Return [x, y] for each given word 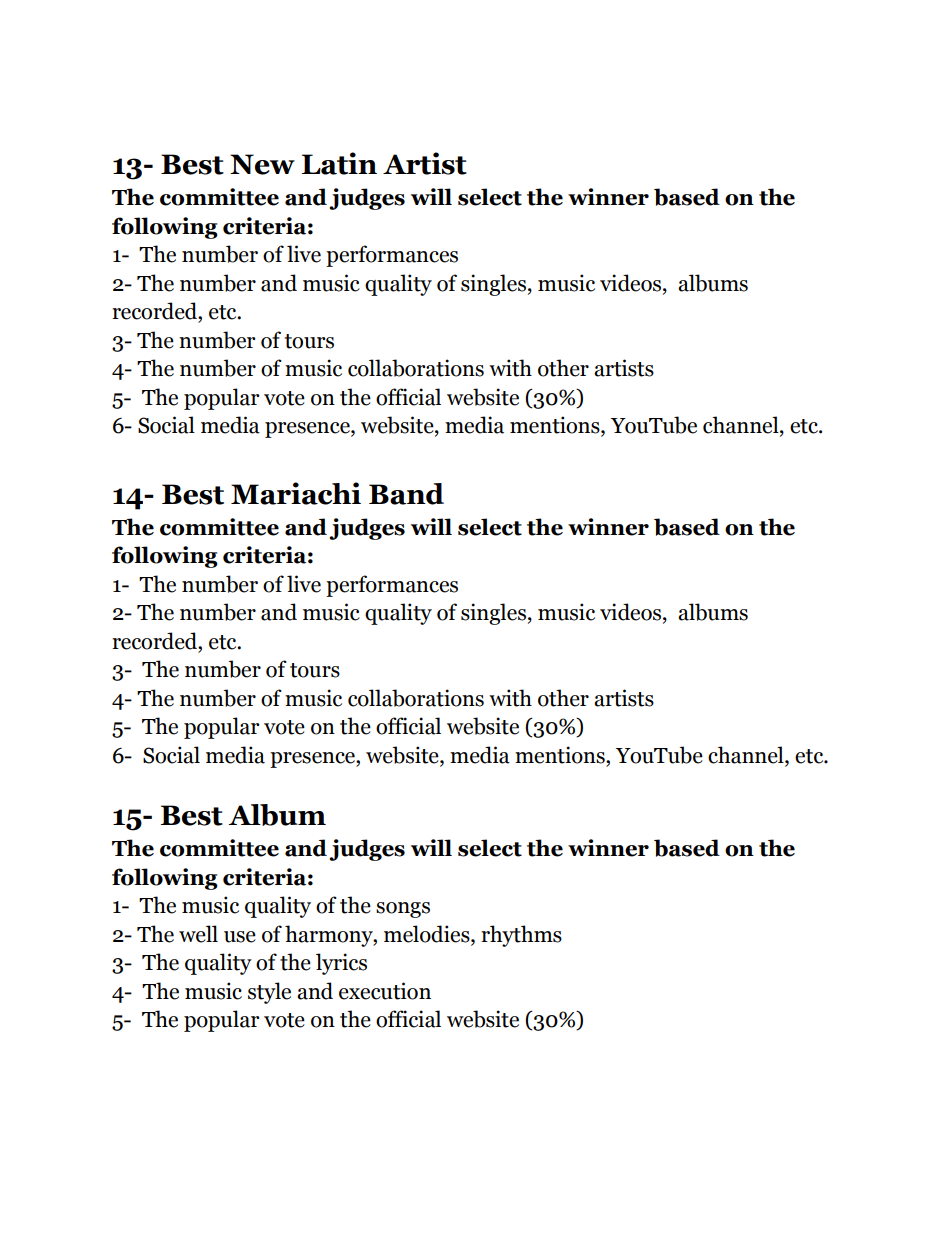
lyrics [341, 964]
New [262, 164]
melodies [428, 934]
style [269, 993]
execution [385, 991]
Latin [339, 163]
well [198, 934]
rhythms [521, 936]
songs [403, 910]
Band [406, 494]
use [240, 937]
